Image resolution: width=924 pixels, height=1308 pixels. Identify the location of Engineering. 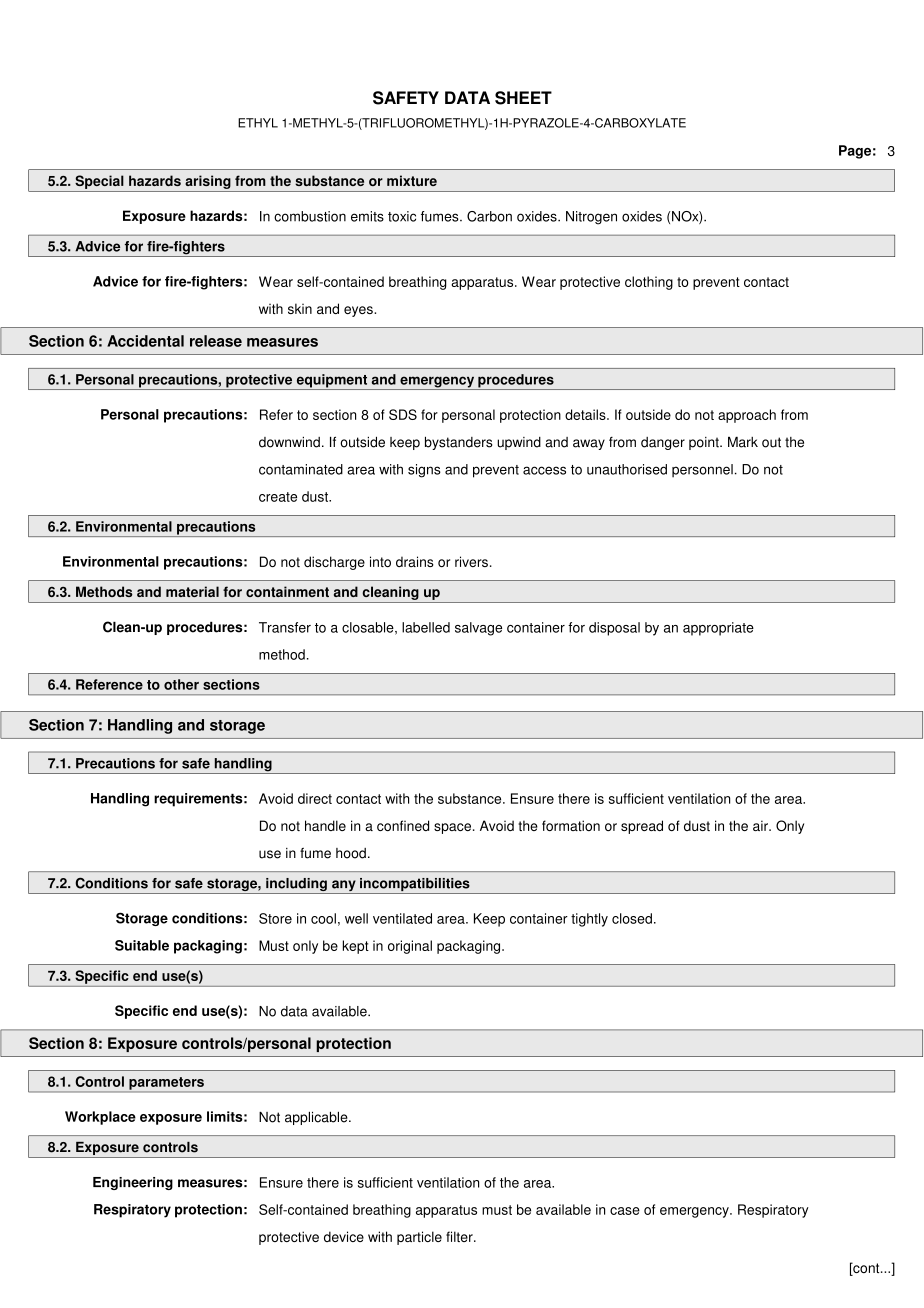
(133, 1183).
